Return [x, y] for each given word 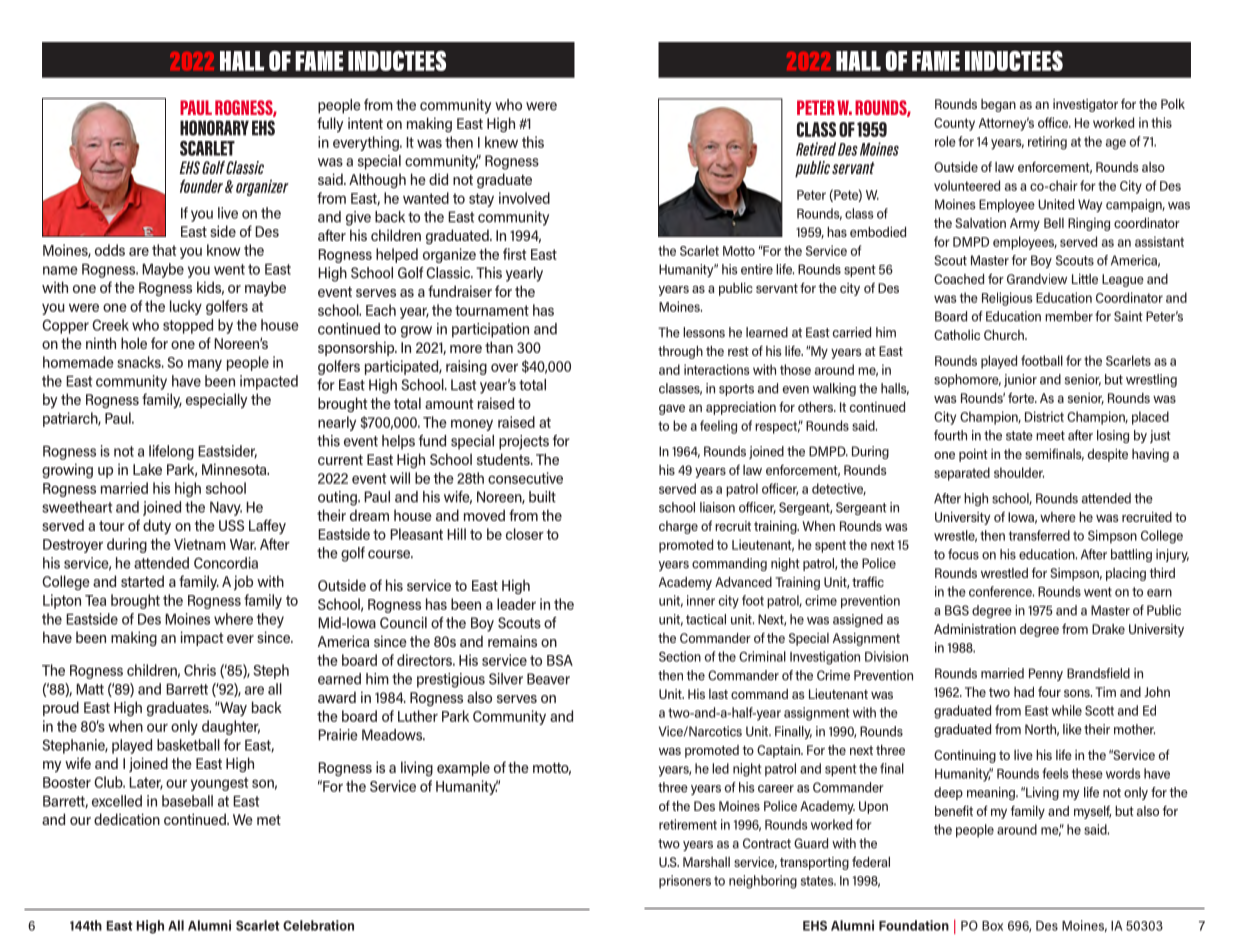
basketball [188, 745]
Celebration [318, 925]
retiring [1047, 143]
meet [1050, 436]
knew [501, 142]
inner [701, 600]
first [515, 254]
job [243, 582]
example [463, 768]
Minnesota [235, 469]
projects [524, 442]
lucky [186, 307]
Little [1085, 279]
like [1072, 729]
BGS [957, 610]
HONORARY [214, 128]
